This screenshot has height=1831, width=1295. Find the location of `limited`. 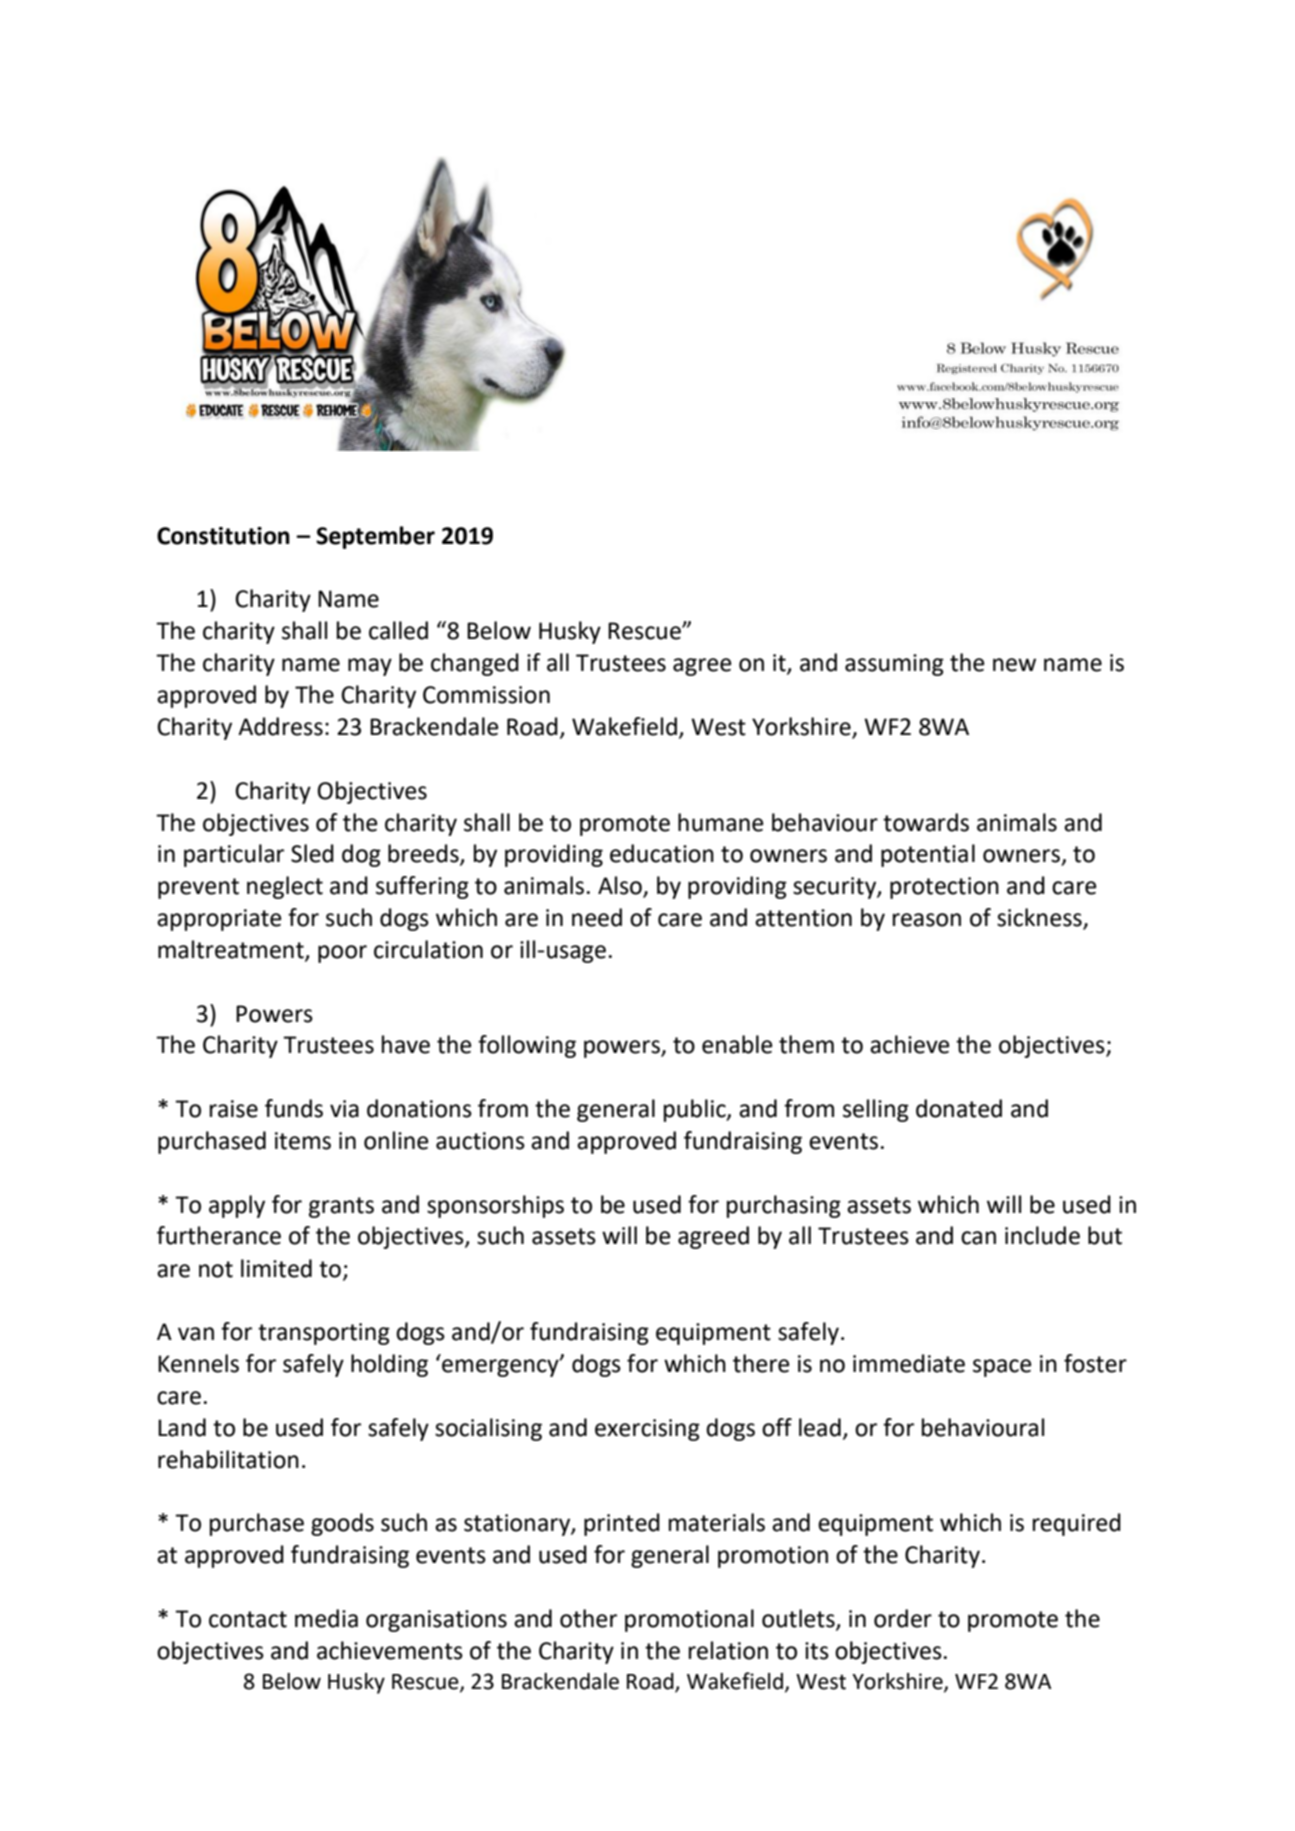

limited is located at coordinates (276, 1268).
